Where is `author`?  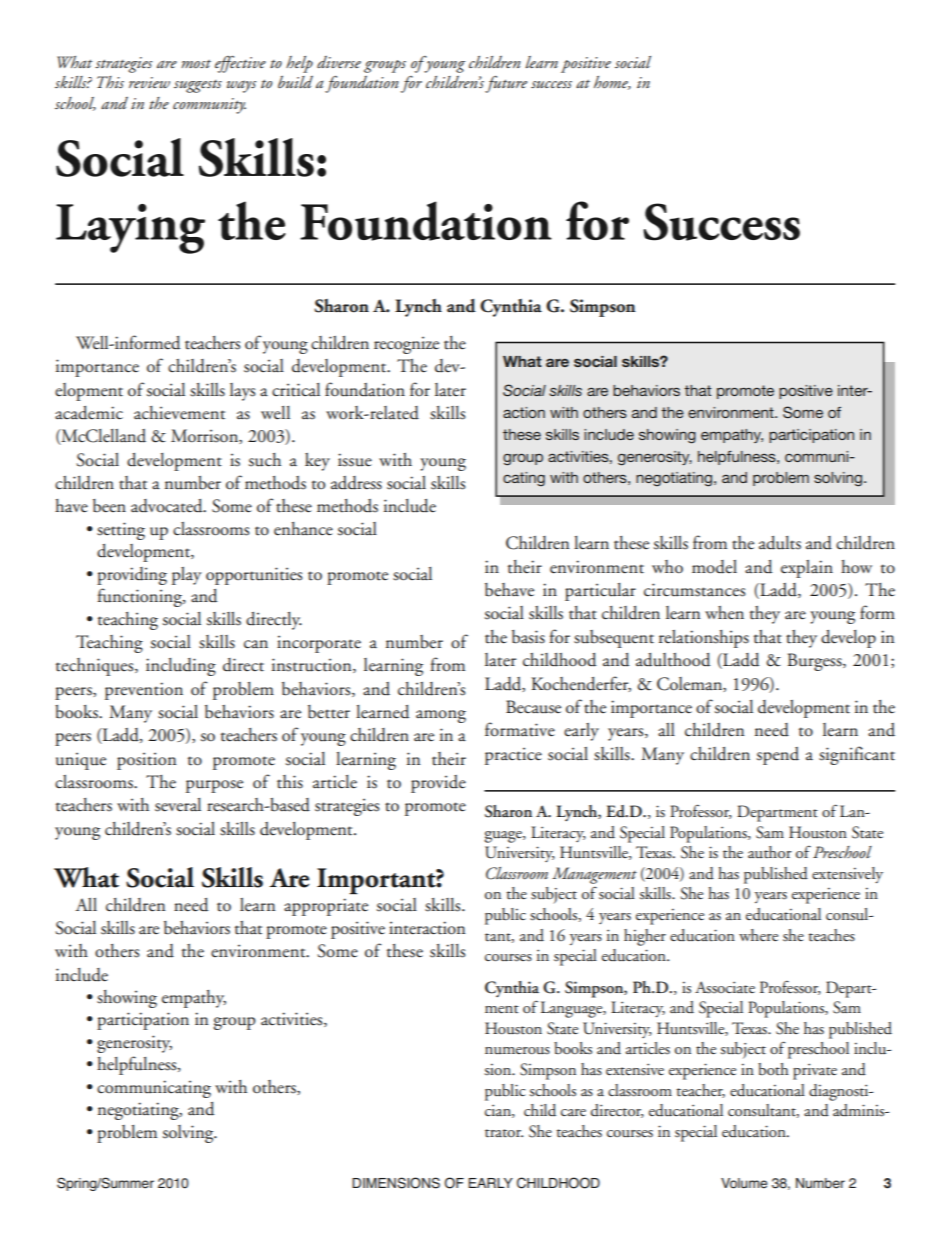 author is located at coordinates (770, 852).
